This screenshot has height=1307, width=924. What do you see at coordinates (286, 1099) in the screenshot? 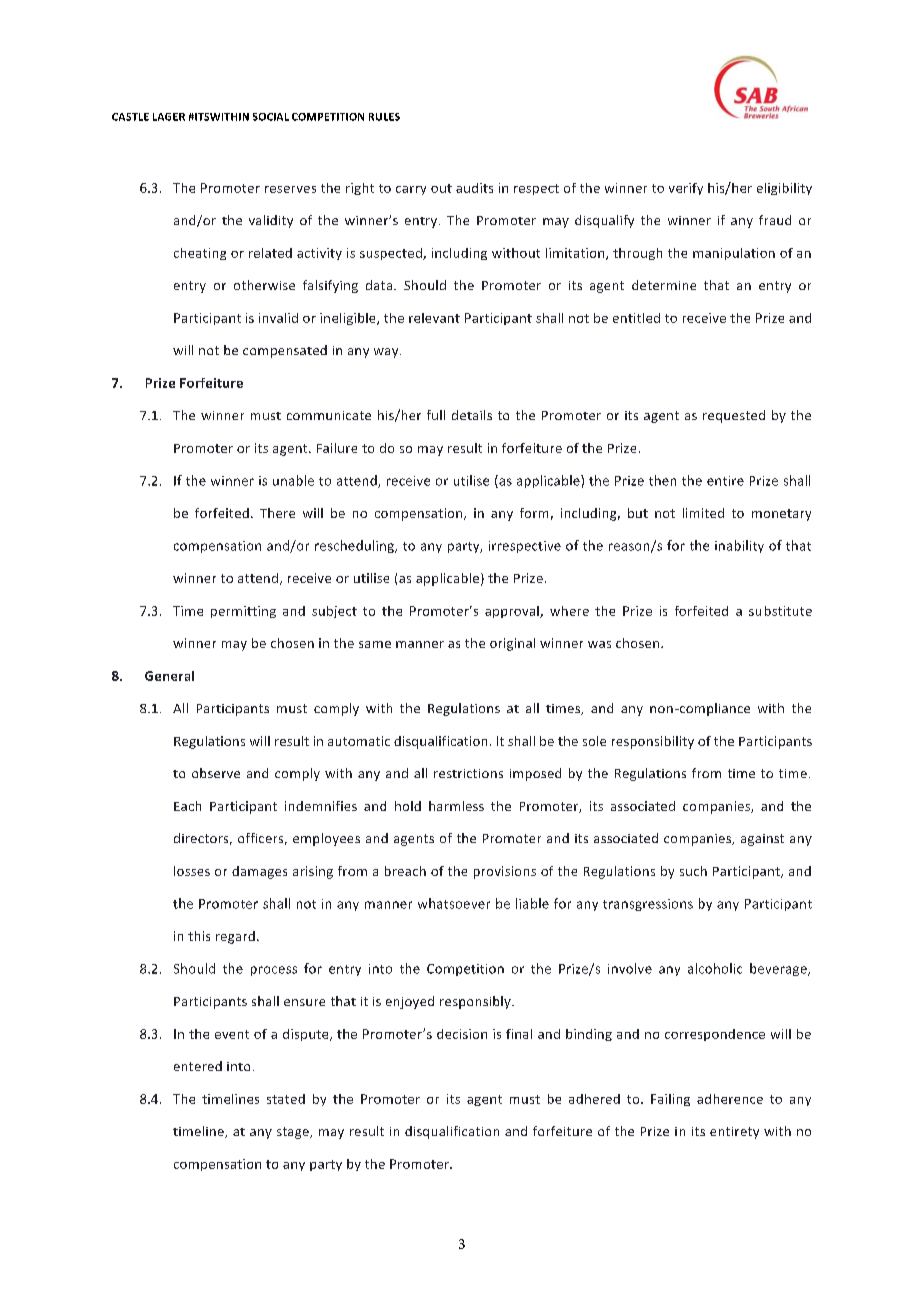
I see `stated` at bounding box center [286, 1099].
